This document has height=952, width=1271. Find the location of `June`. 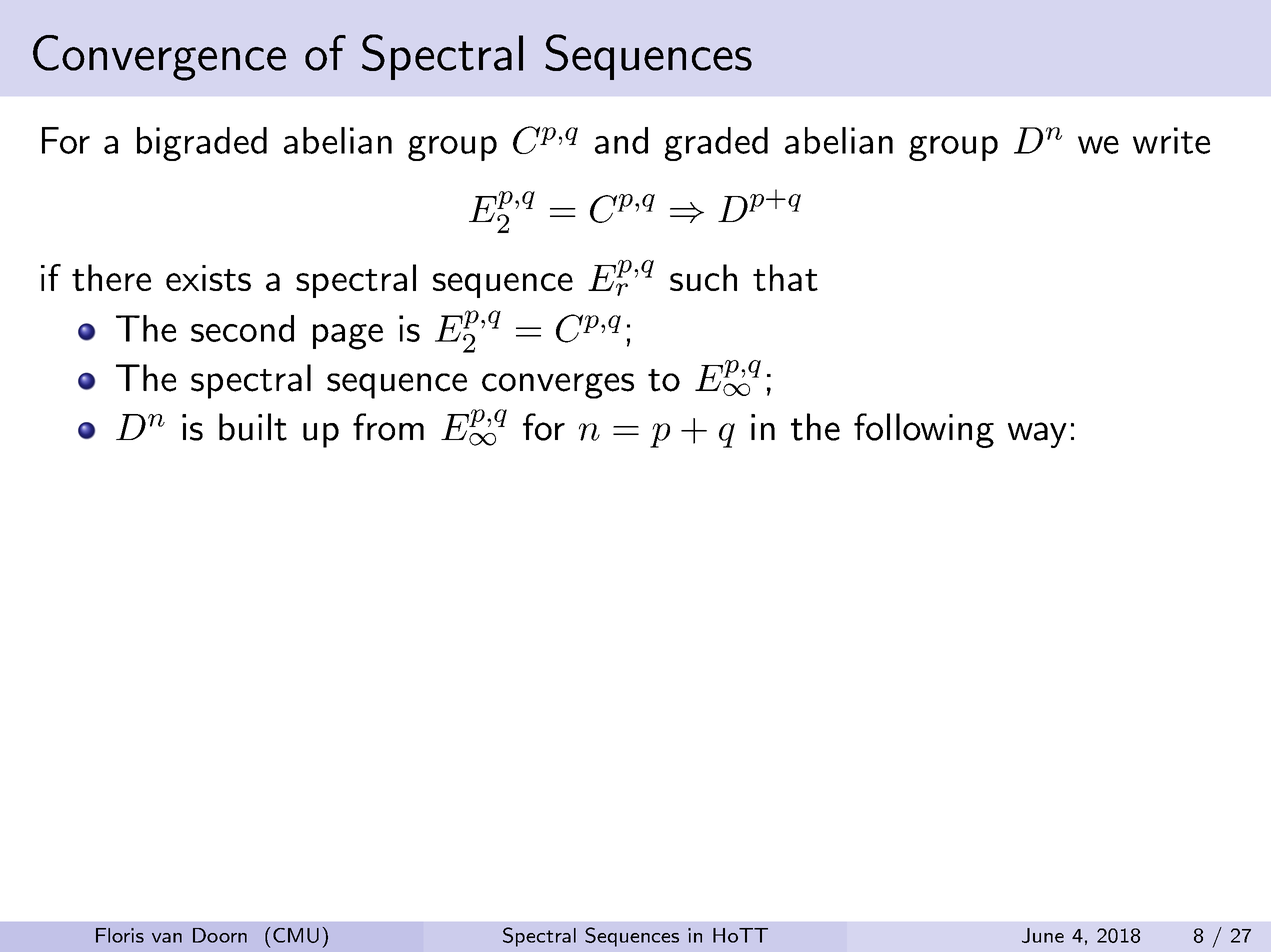

June is located at coordinates (1043, 935).
